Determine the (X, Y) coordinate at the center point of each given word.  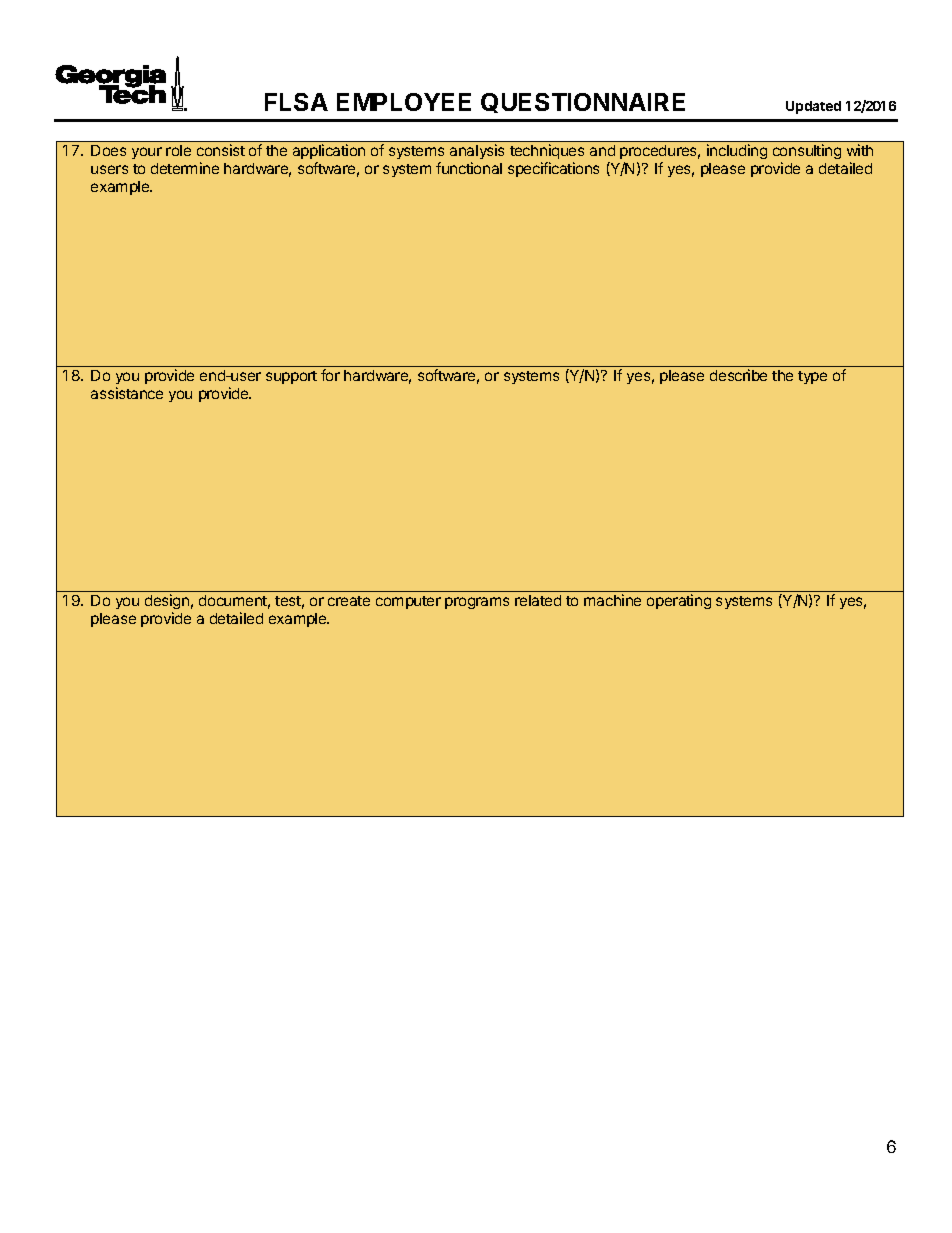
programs (477, 603)
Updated (813, 107)
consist (221, 150)
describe (738, 375)
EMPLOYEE (404, 102)
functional (469, 168)
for (330, 375)
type (812, 377)
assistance (127, 393)
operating (679, 601)
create (349, 601)
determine (185, 168)
